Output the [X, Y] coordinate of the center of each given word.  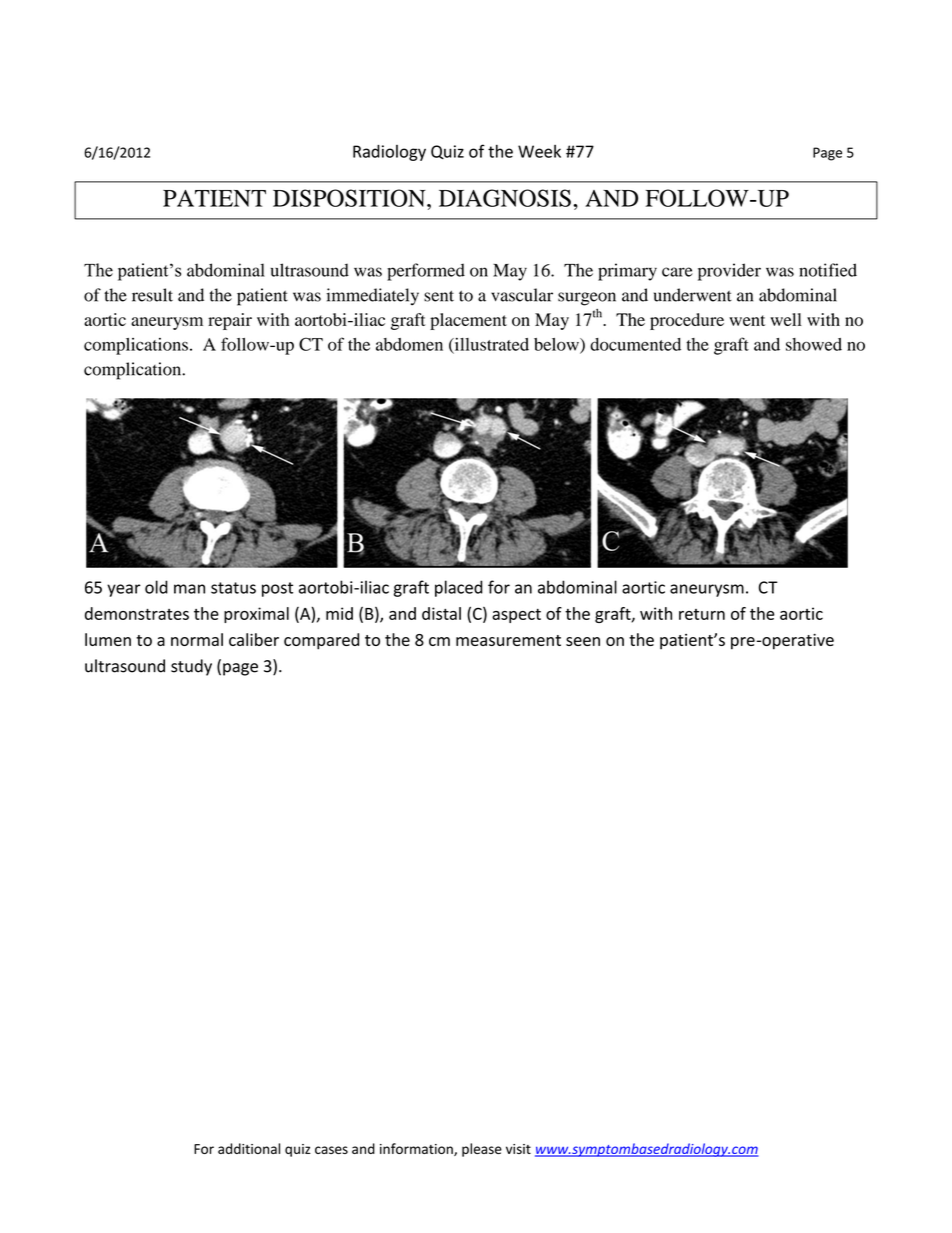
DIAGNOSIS [505, 198]
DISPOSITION [350, 198]
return [702, 614]
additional [249, 1148]
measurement [508, 640]
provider [729, 272]
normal [197, 639]
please [482, 1150]
